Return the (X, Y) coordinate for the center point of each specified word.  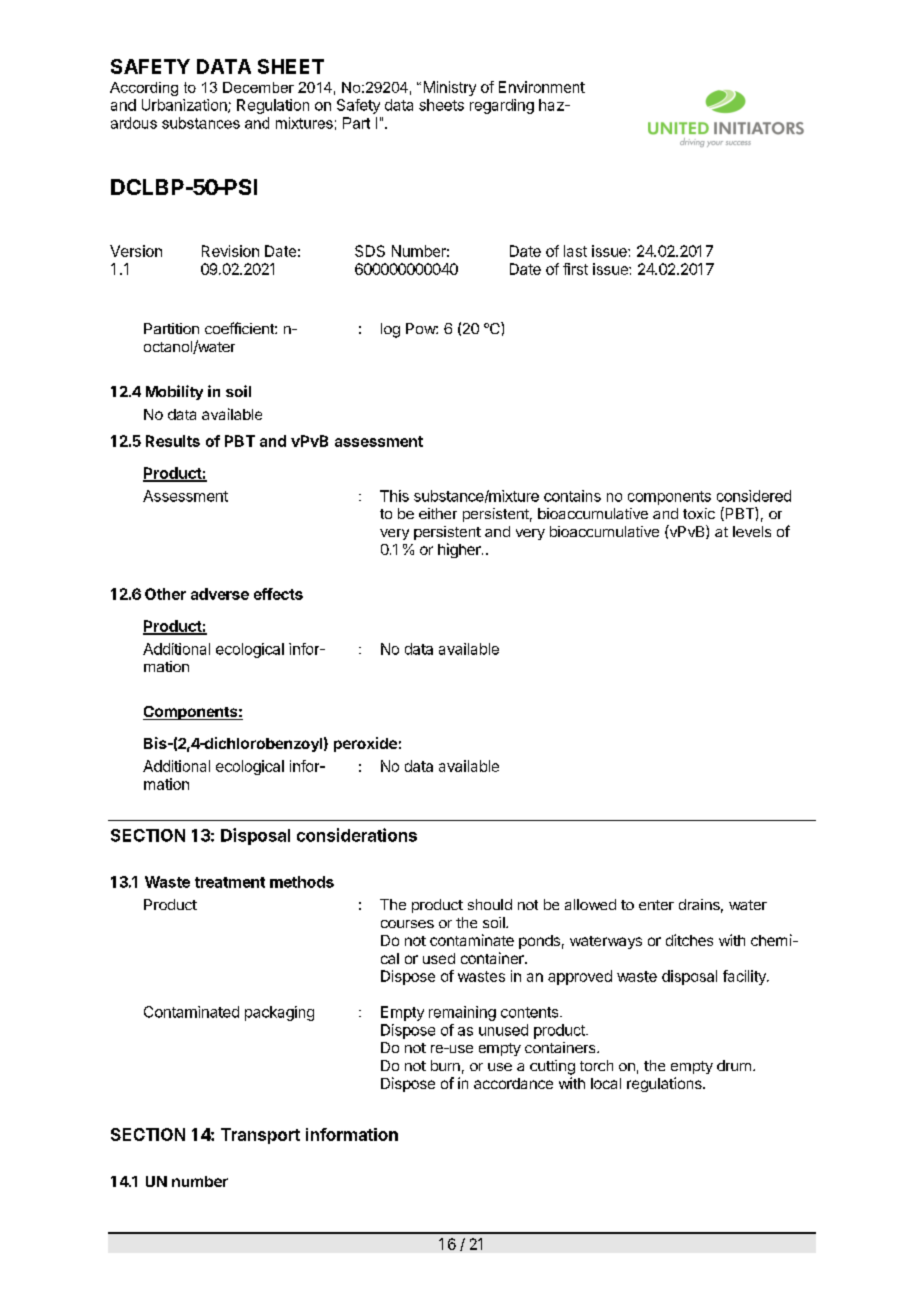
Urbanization (185, 106)
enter (656, 905)
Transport (260, 1136)
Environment (542, 87)
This (394, 496)
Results (173, 441)
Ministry (450, 88)
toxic (699, 513)
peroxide (365, 744)
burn (445, 1065)
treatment (230, 882)
